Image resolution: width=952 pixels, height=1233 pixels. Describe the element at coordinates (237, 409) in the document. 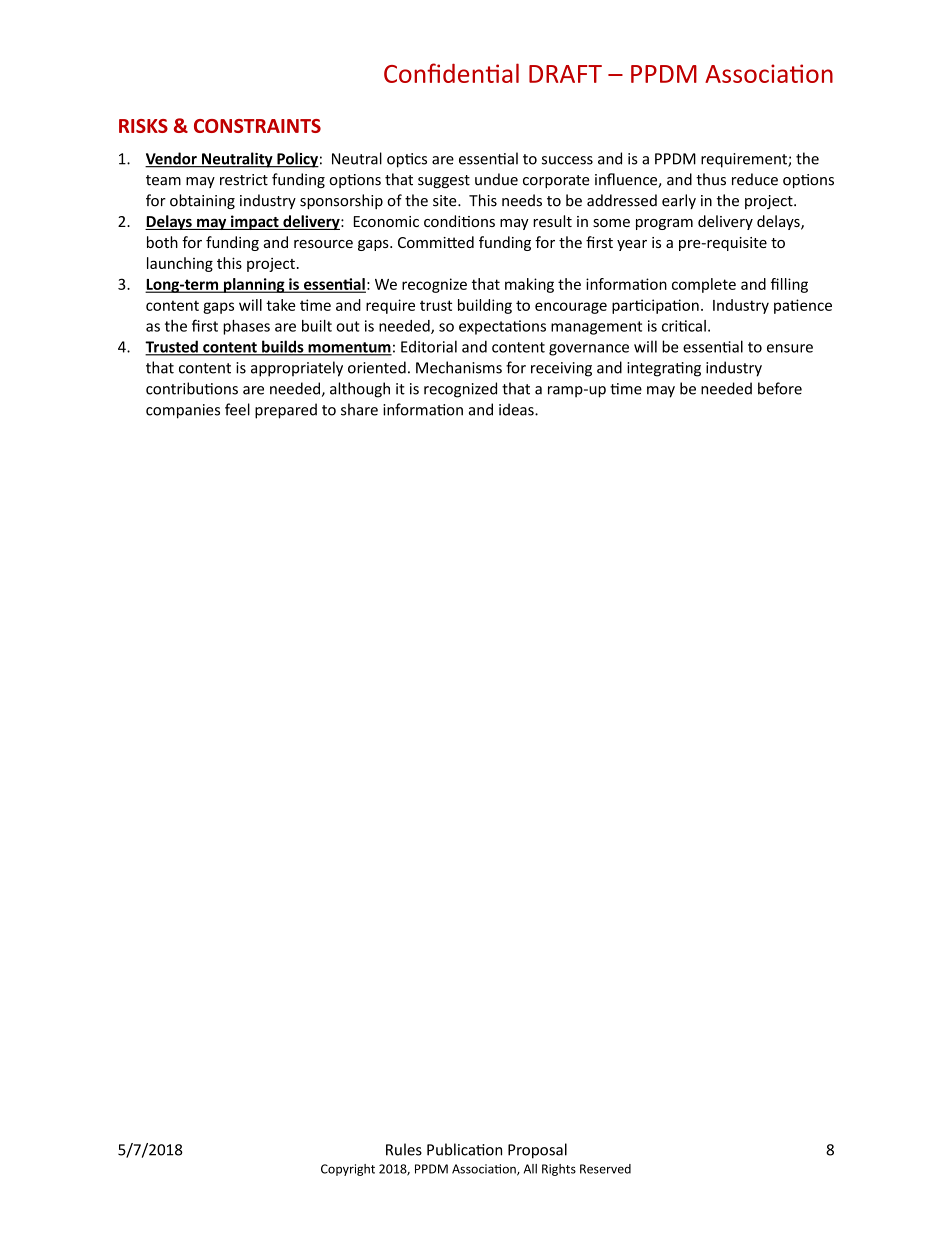

I see `feel` at that location.
